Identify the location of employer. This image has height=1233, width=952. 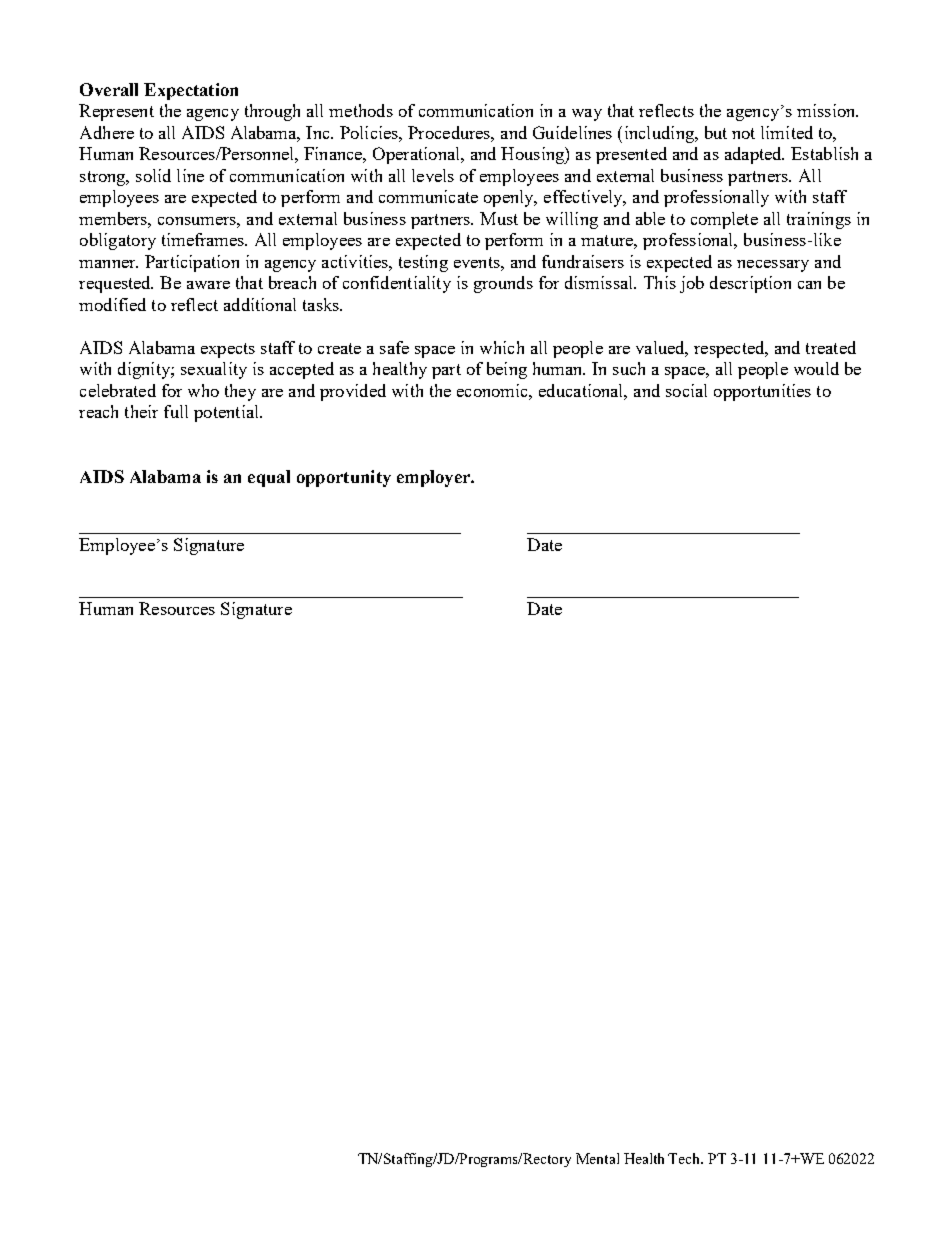
(435, 478).
